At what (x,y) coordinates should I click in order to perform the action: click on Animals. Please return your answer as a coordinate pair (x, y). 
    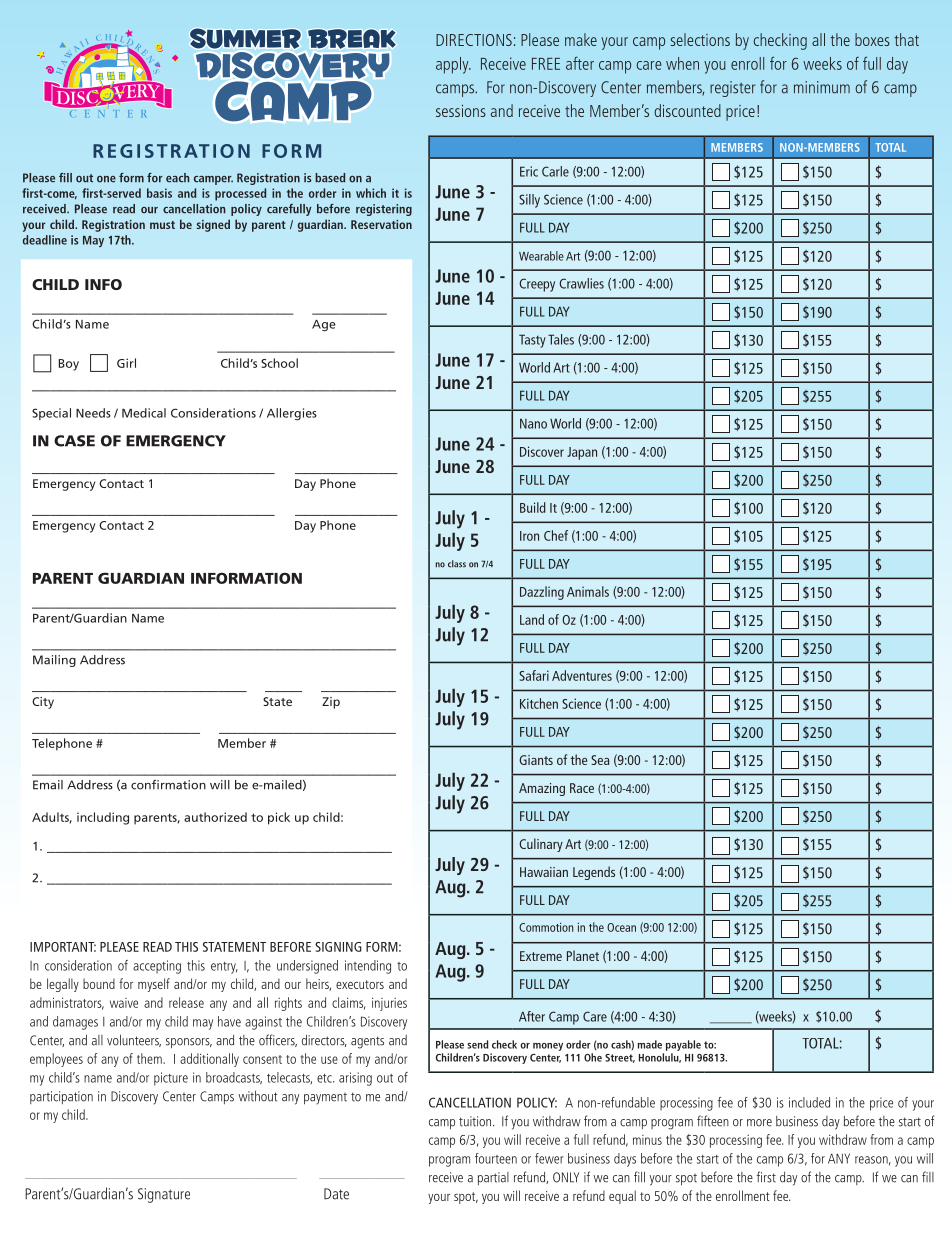
    Looking at the image, I should click on (588, 591).
